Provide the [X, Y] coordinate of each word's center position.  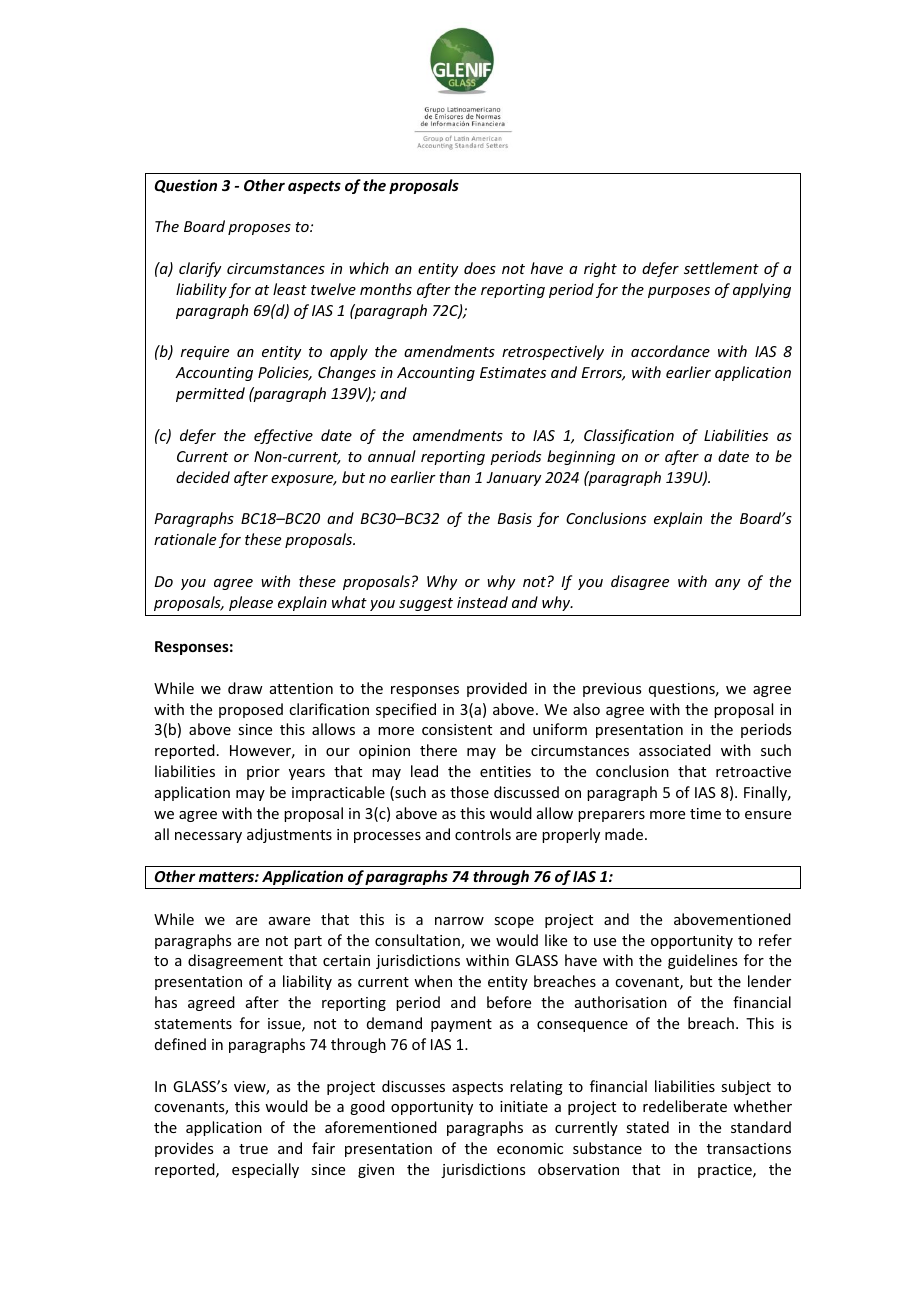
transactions [749, 1148]
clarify [200, 269]
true [253, 1149]
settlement [721, 268]
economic [530, 1148]
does [480, 268]
